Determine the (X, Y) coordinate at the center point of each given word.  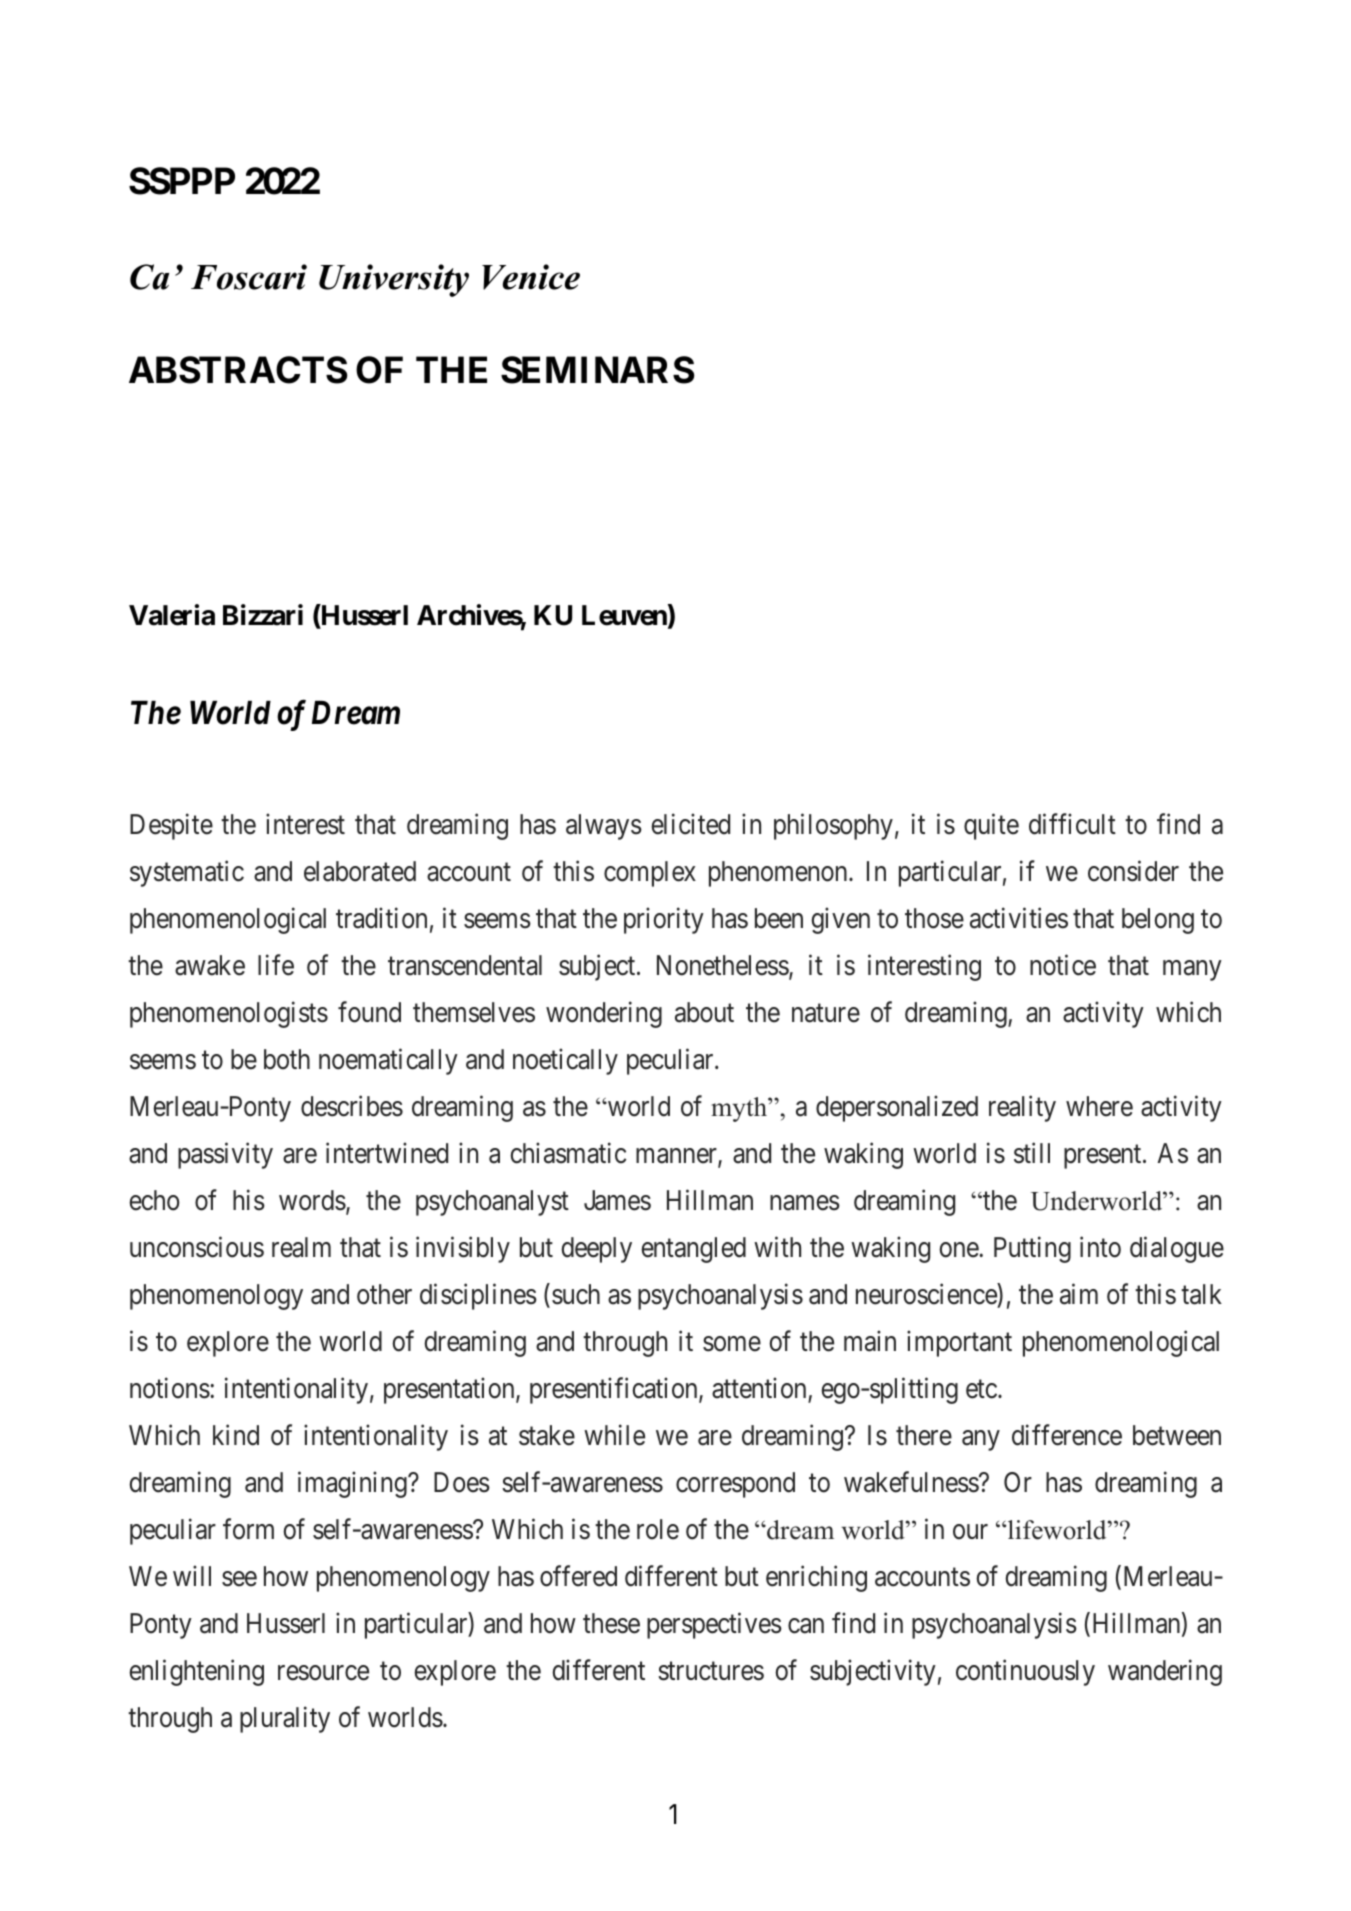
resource (323, 1673)
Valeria (172, 615)
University (394, 280)
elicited (690, 824)
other (384, 1294)
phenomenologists (229, 1014)
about (704, 1012)
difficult (1072, 824)
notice (1063, 965)
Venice (531, 277)
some (732, 1344)
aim (1079, 1294)
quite (991, 826)
